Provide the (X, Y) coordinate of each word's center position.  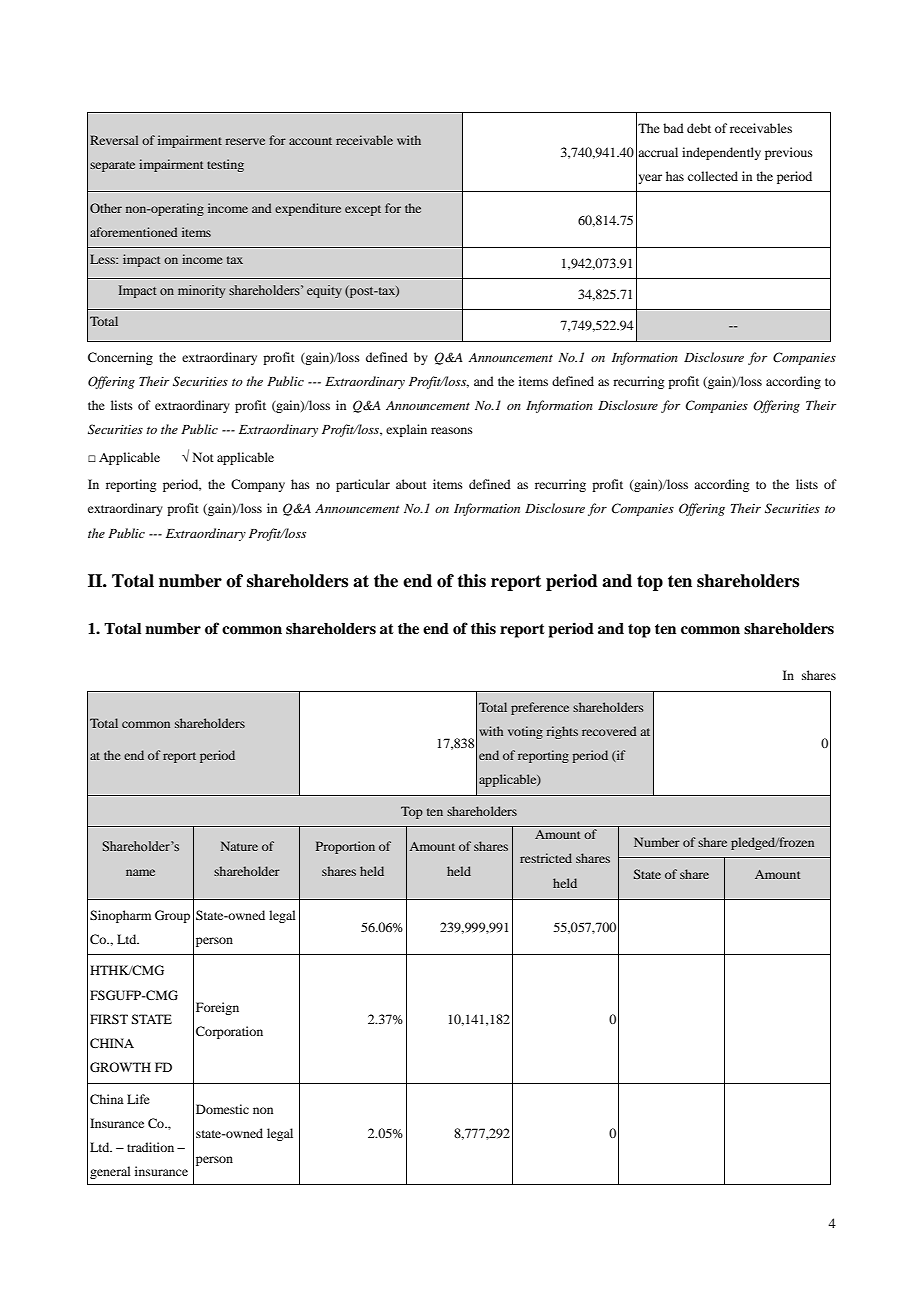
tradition (150, 1147)
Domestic (222, 1109)
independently (721, 153)
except (363, 210)
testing (225, 165)
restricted (546, 858)
